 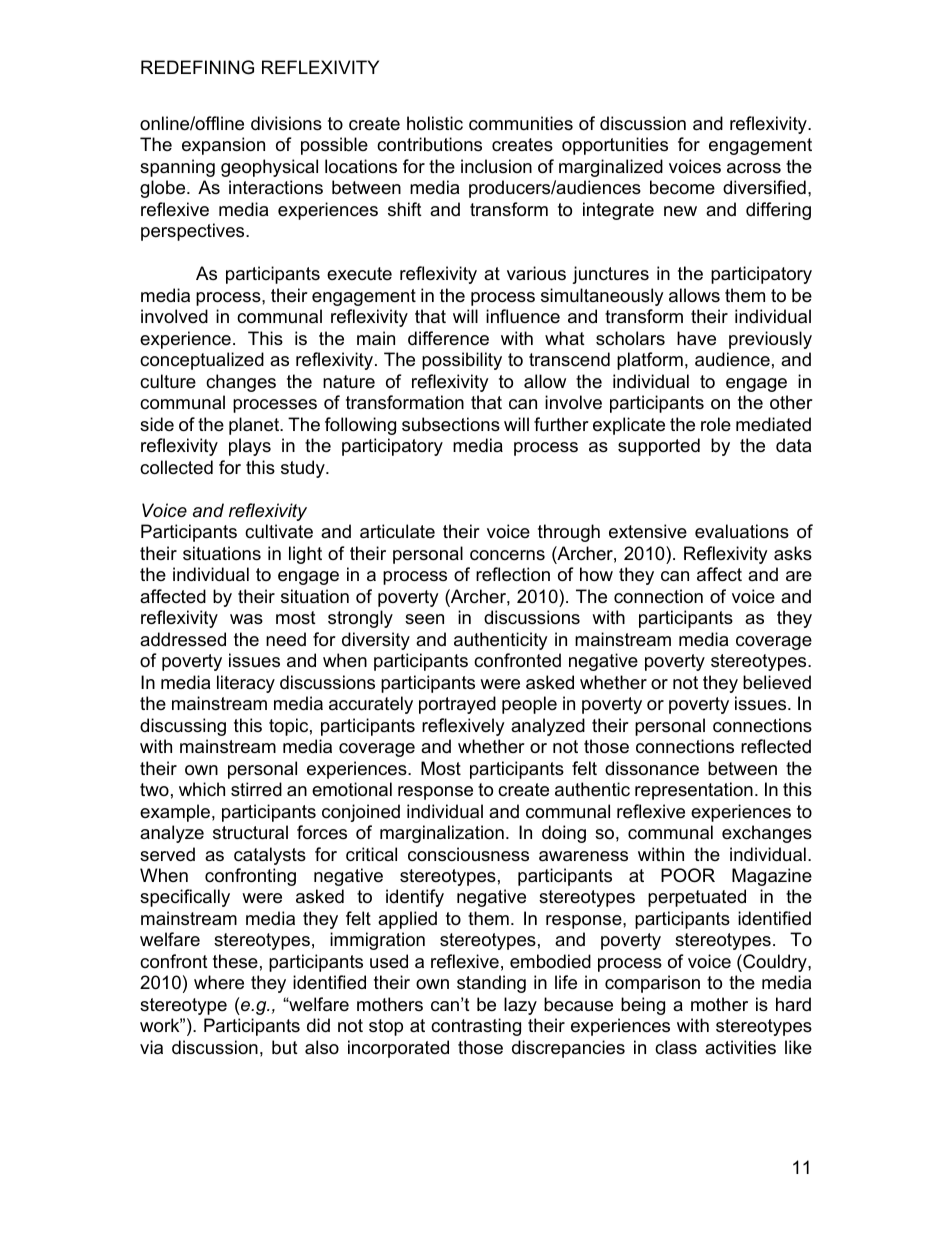 I want to click on holistic, so click(x=435, y=123).
